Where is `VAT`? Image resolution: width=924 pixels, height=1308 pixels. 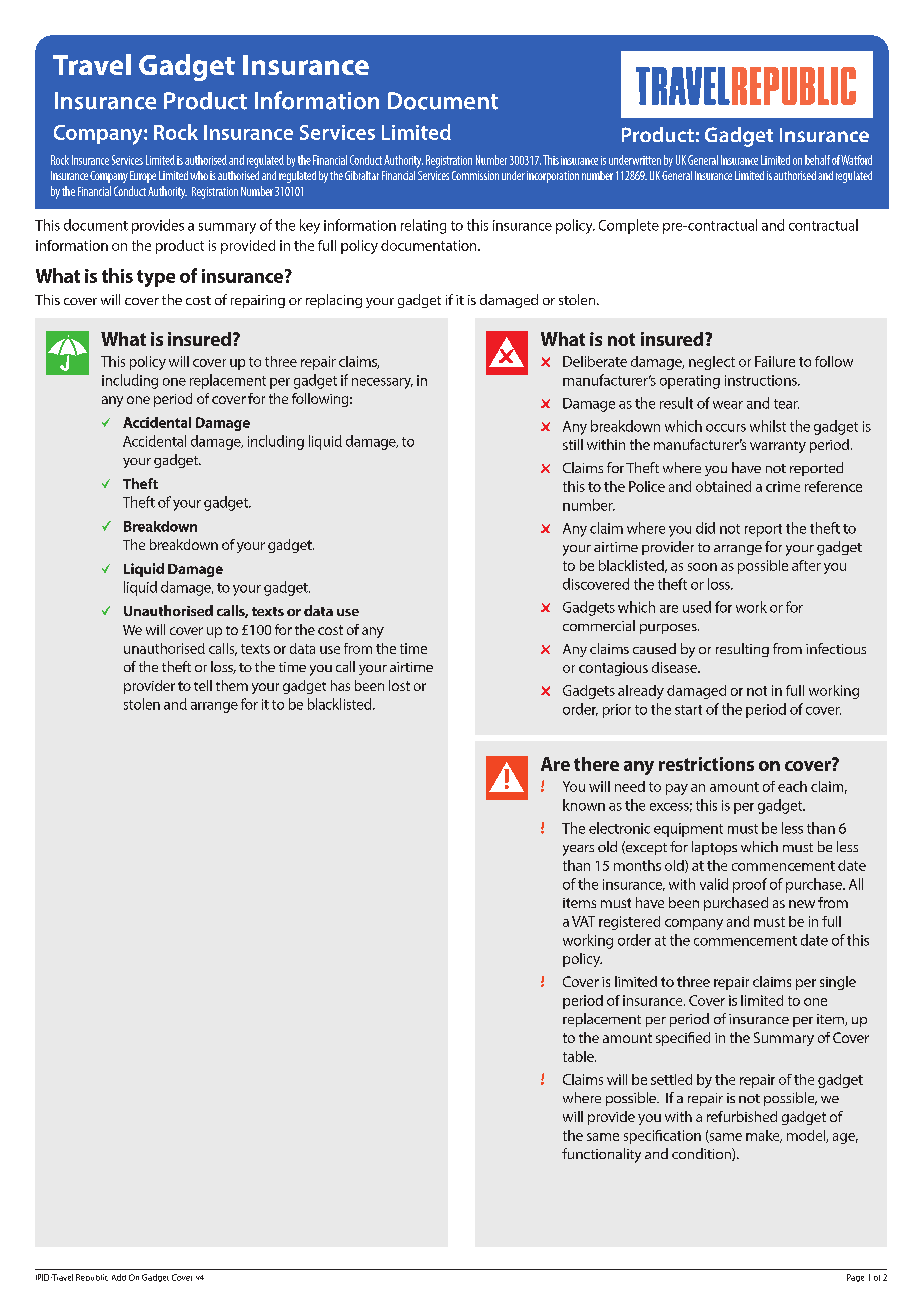
VAT is located at coordinates (583, 921).
